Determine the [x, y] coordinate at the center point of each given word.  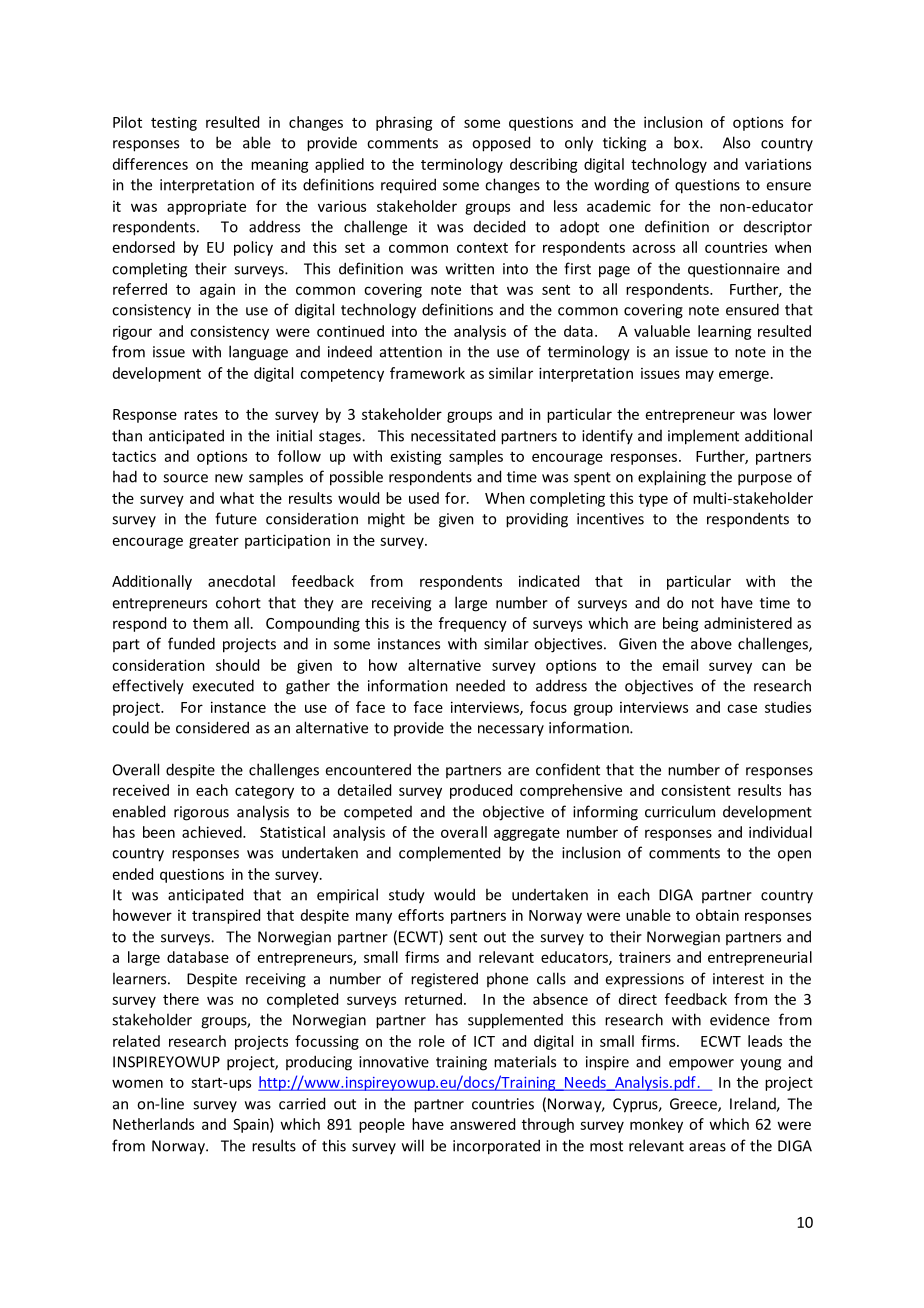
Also [736, 142]
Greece [694, 1105]
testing [174, 124]
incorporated [496, 1147]
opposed [501, 144]
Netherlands [153, 1124]
